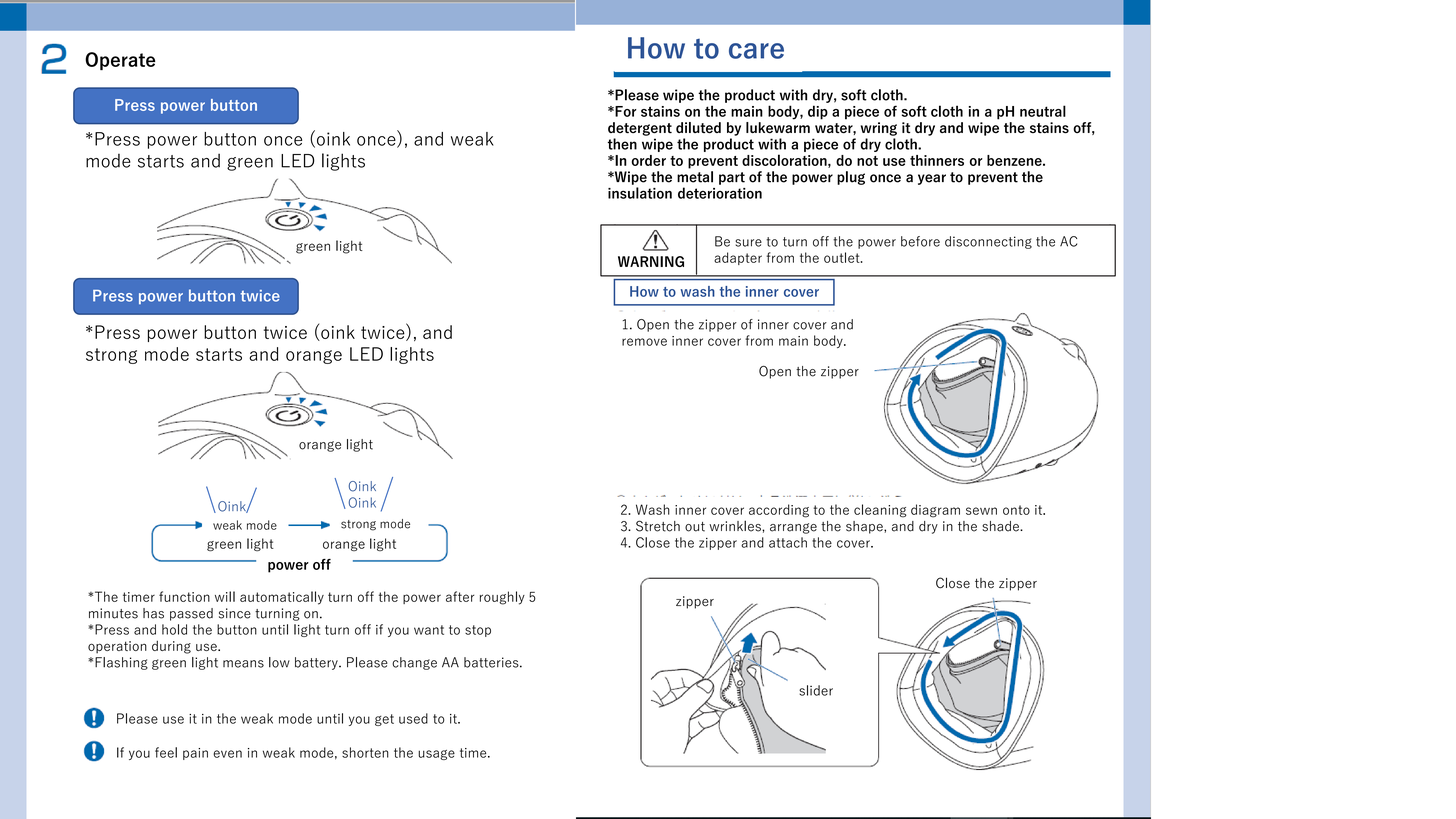 The image size is (1456, 819). What do you see at coordinates (195, 754) in the screenshot?
I see `pain` at bounding box center [195, 754].
